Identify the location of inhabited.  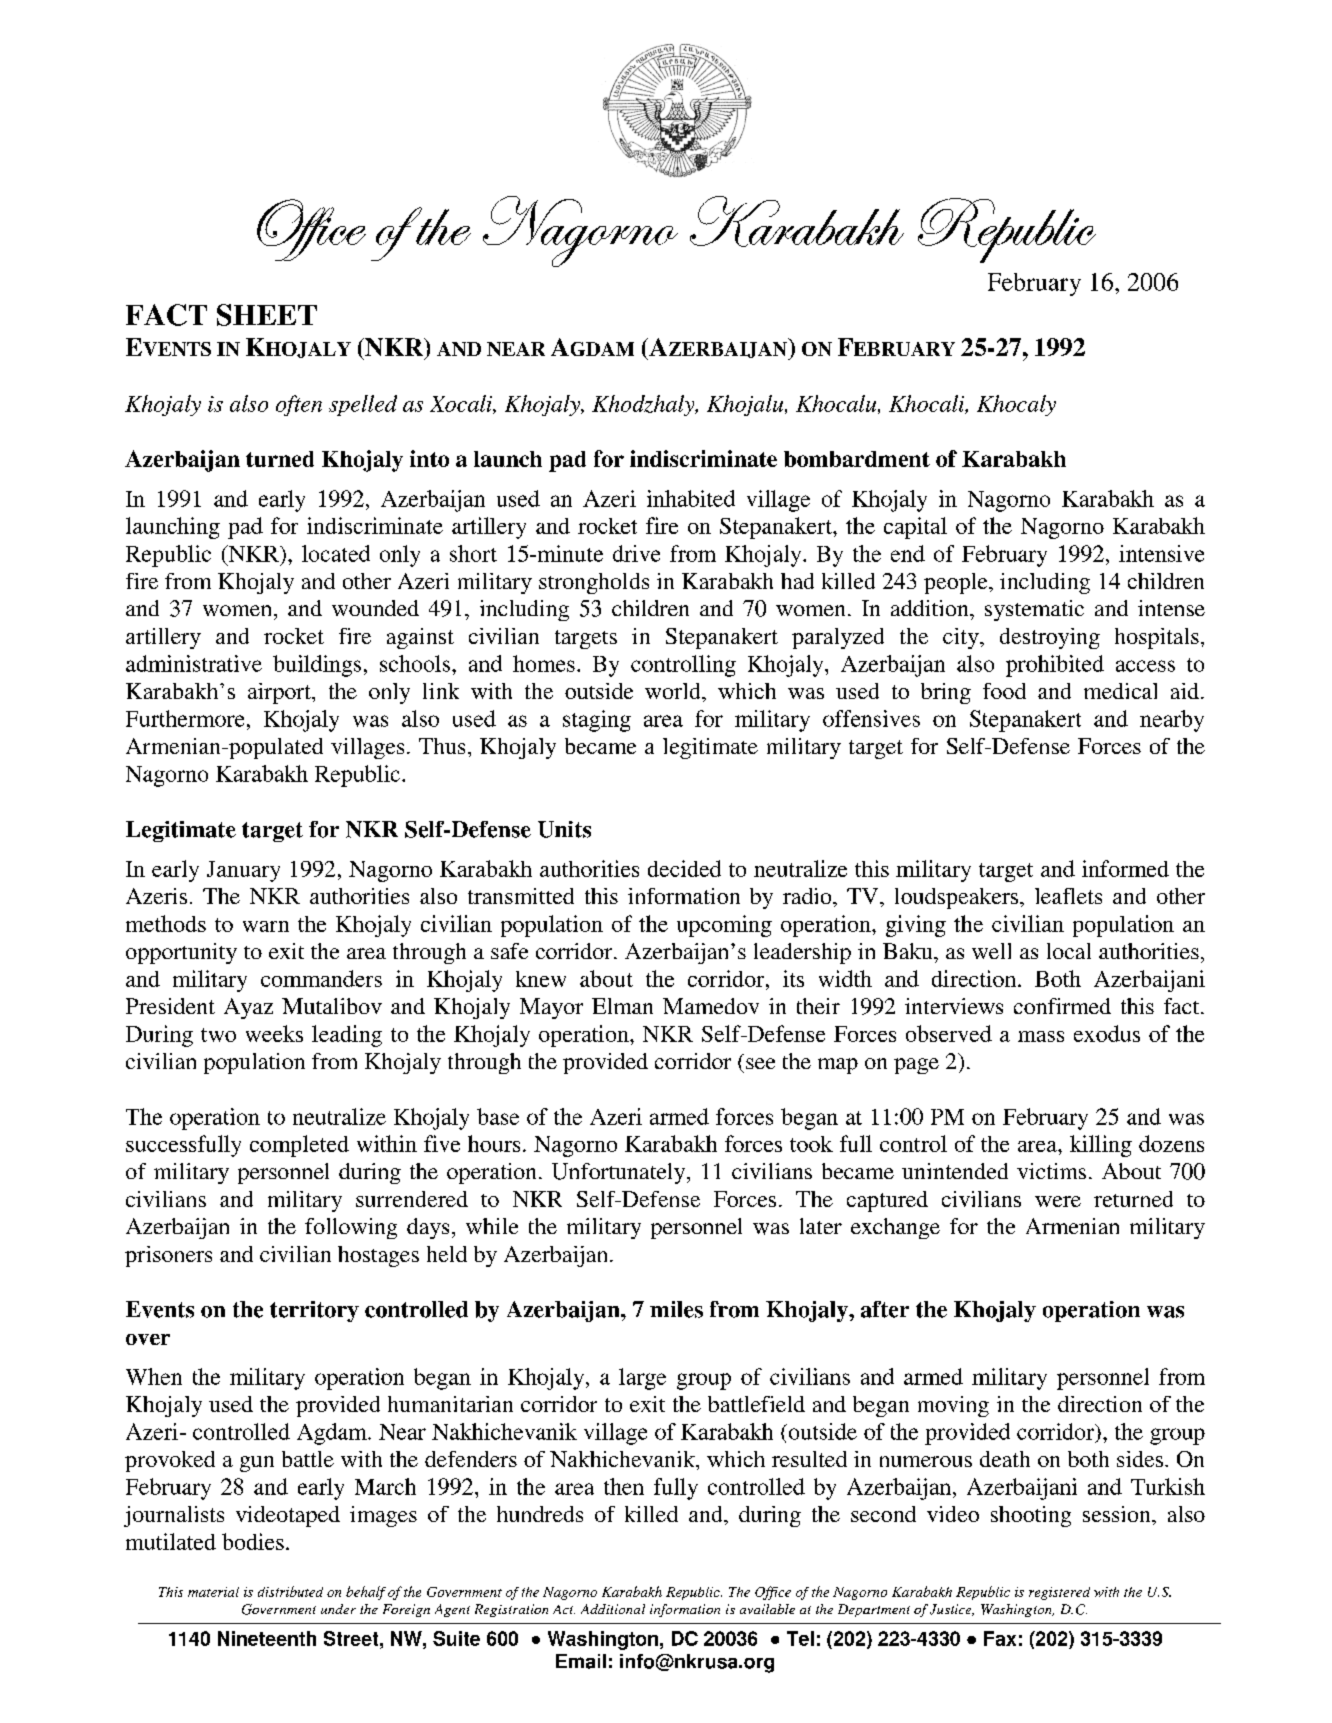
(691, 498).
